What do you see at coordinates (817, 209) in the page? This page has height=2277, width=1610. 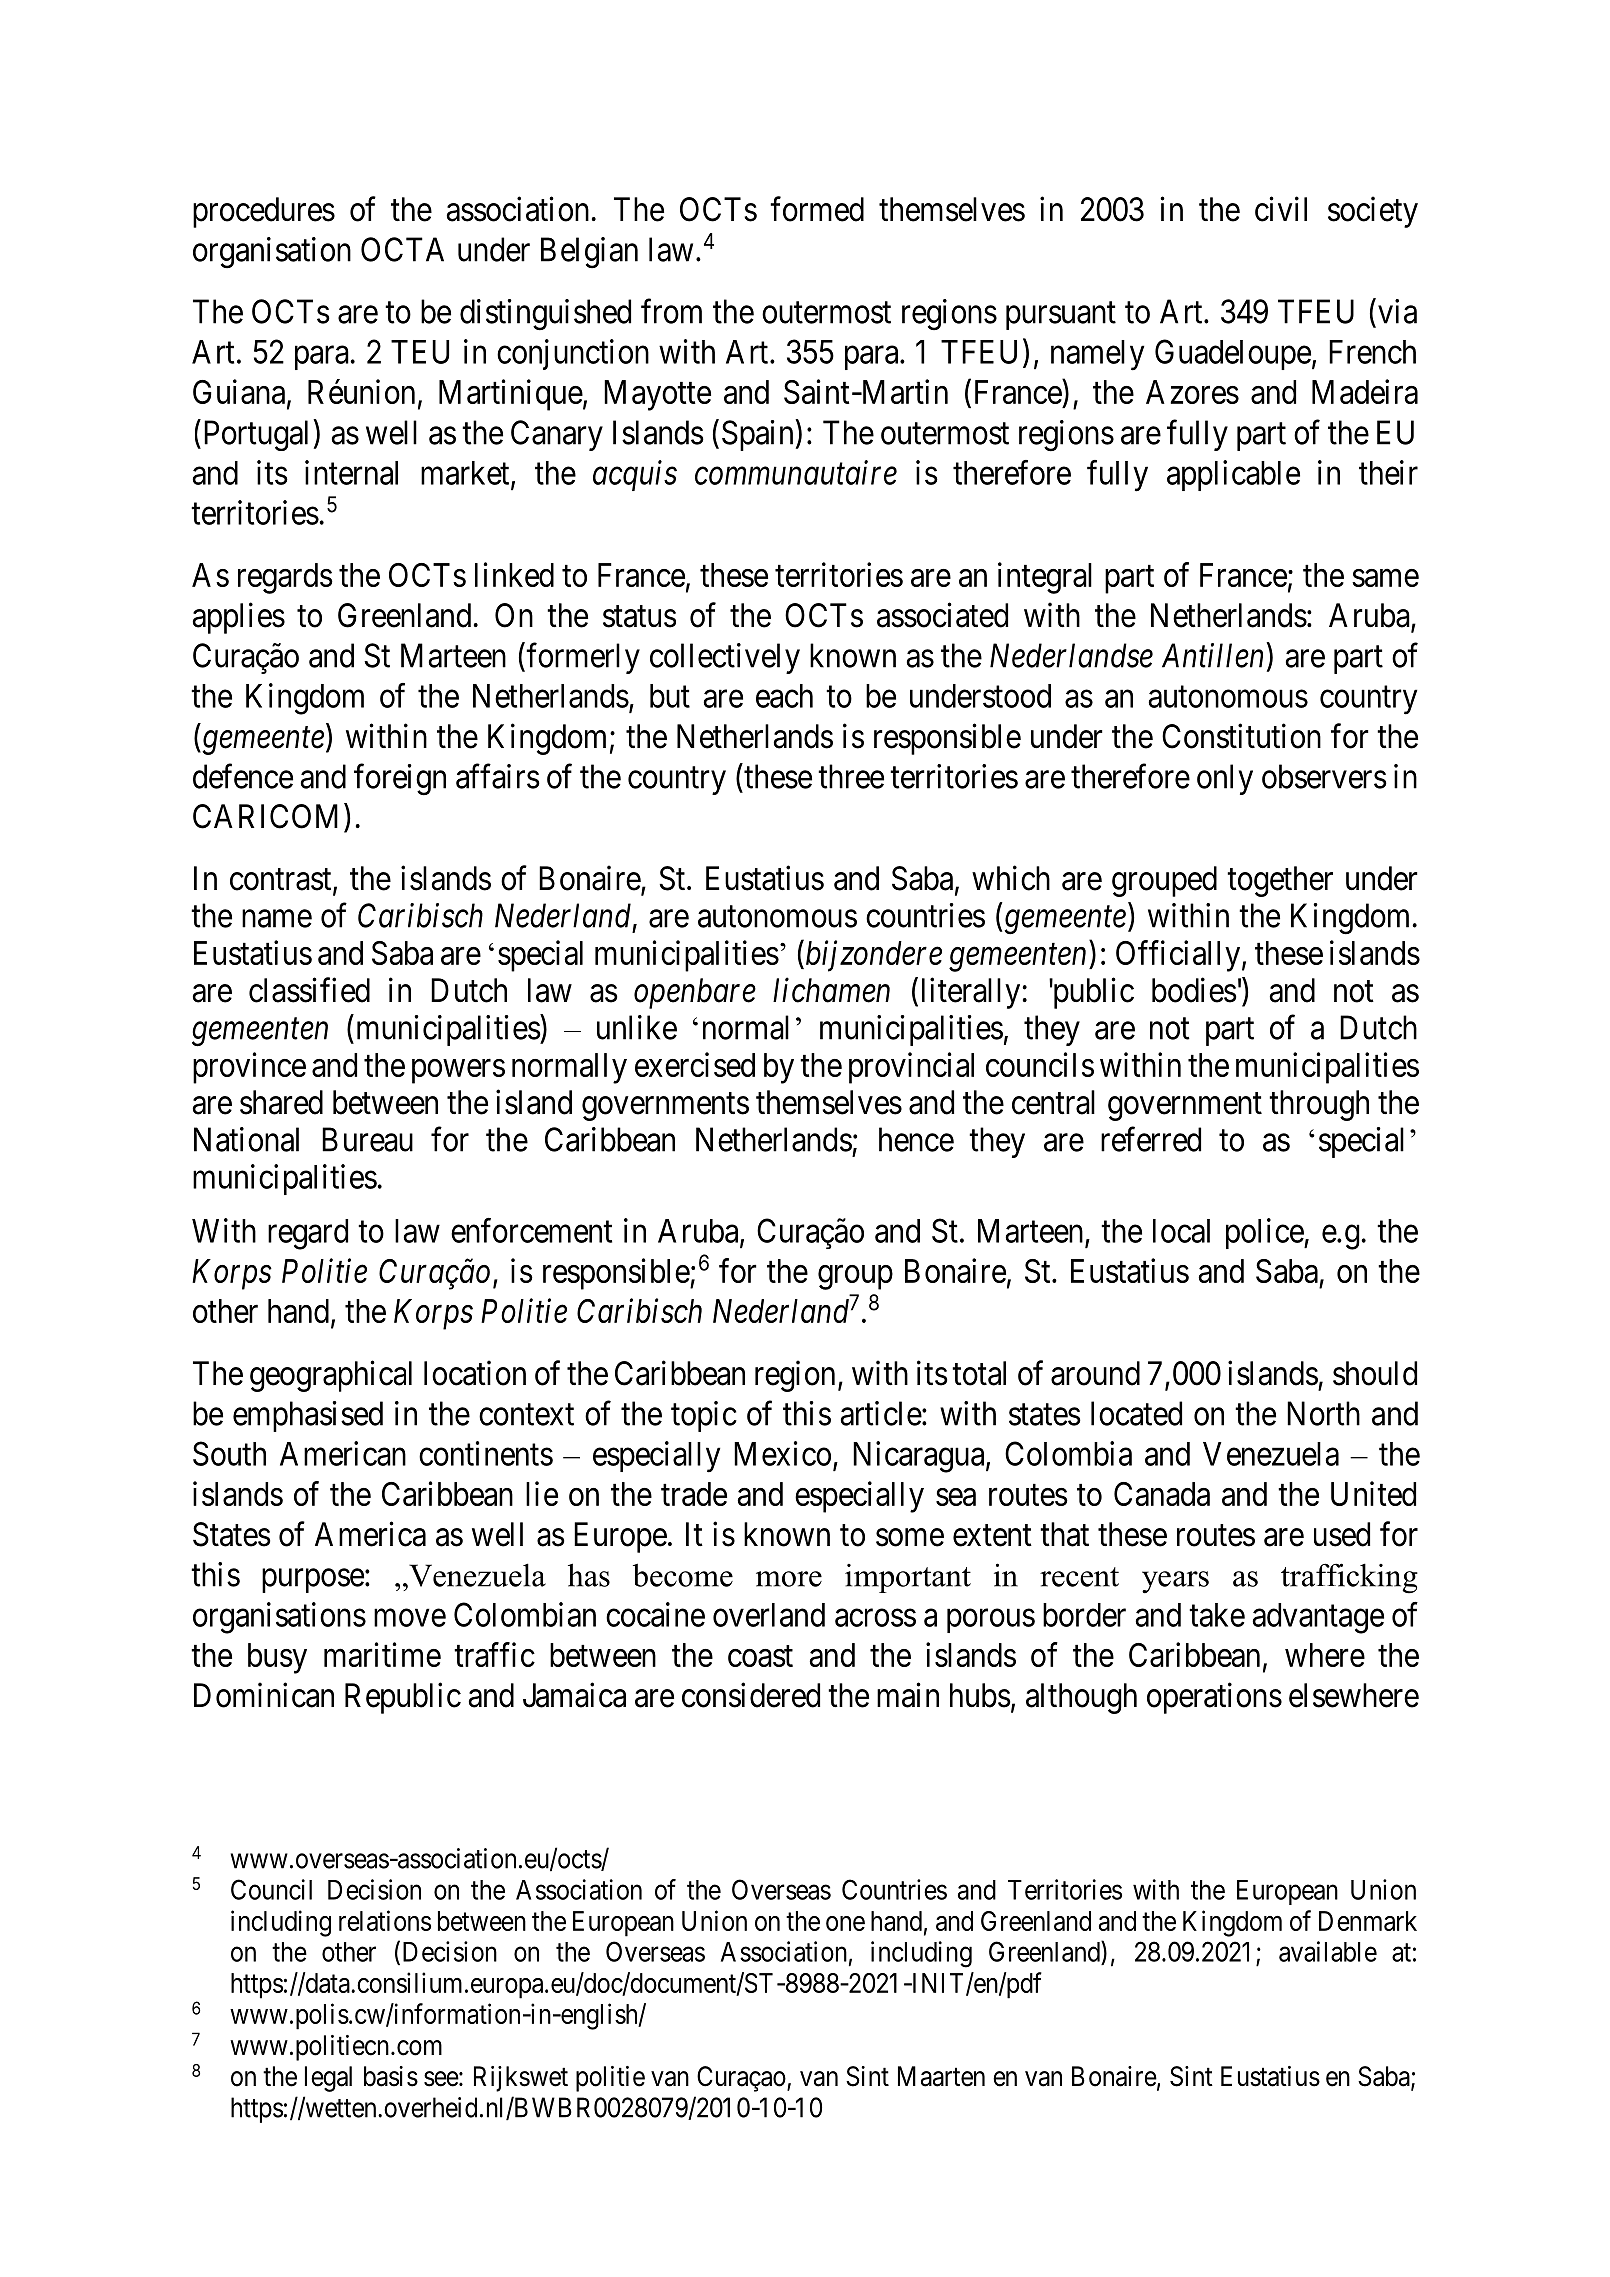 I see `formed` at bounding box center [817, 209].
